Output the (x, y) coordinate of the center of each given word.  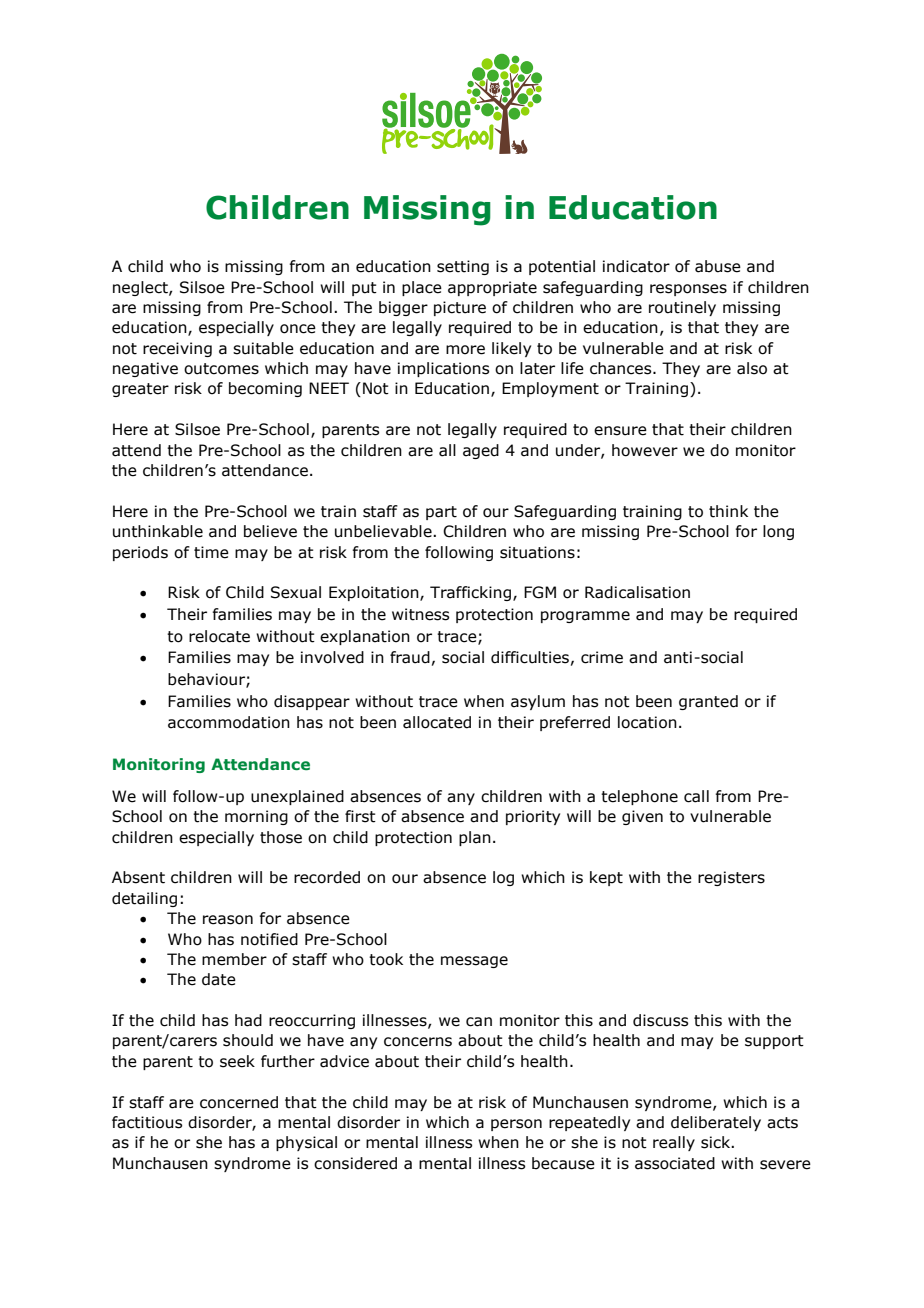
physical (306, 1143)
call (696, 796)
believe (270, 531)
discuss (660, 1020)
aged (481, 451)
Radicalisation (637, 592)
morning (256, 817)
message (474, 962)
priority (533, 817)
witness (420, 614)
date (219, 979)
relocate (219, 636)
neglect (141, 288)
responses (688, 290)
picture (460, 308)
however (645, 450)
